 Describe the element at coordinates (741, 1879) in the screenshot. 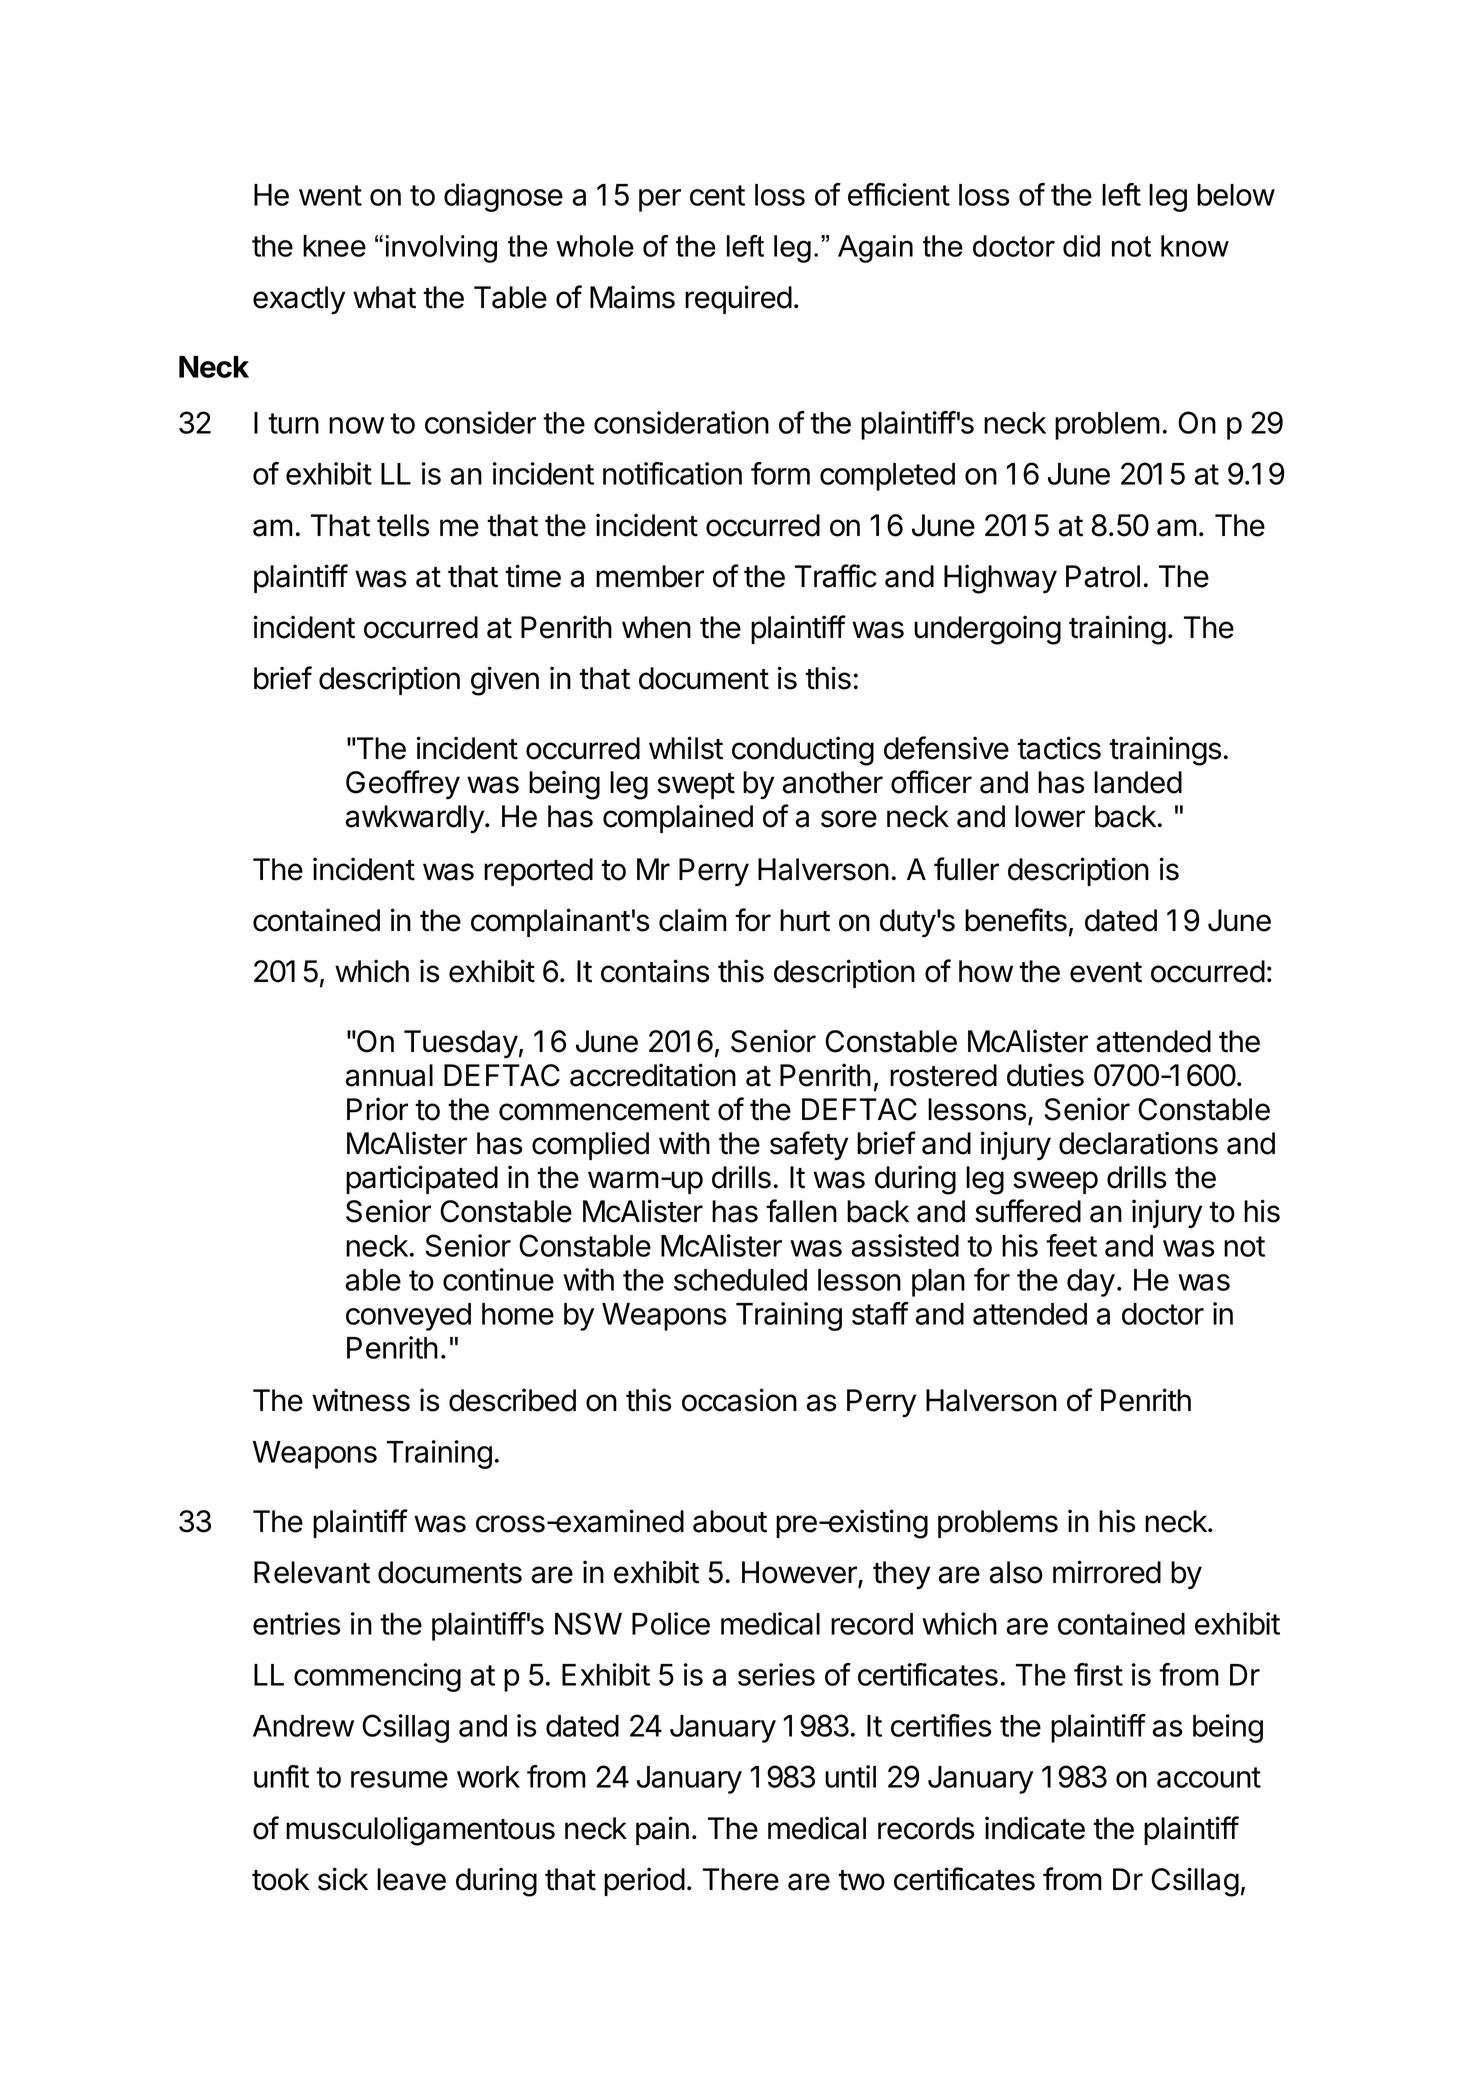

I see `There` at that location.
